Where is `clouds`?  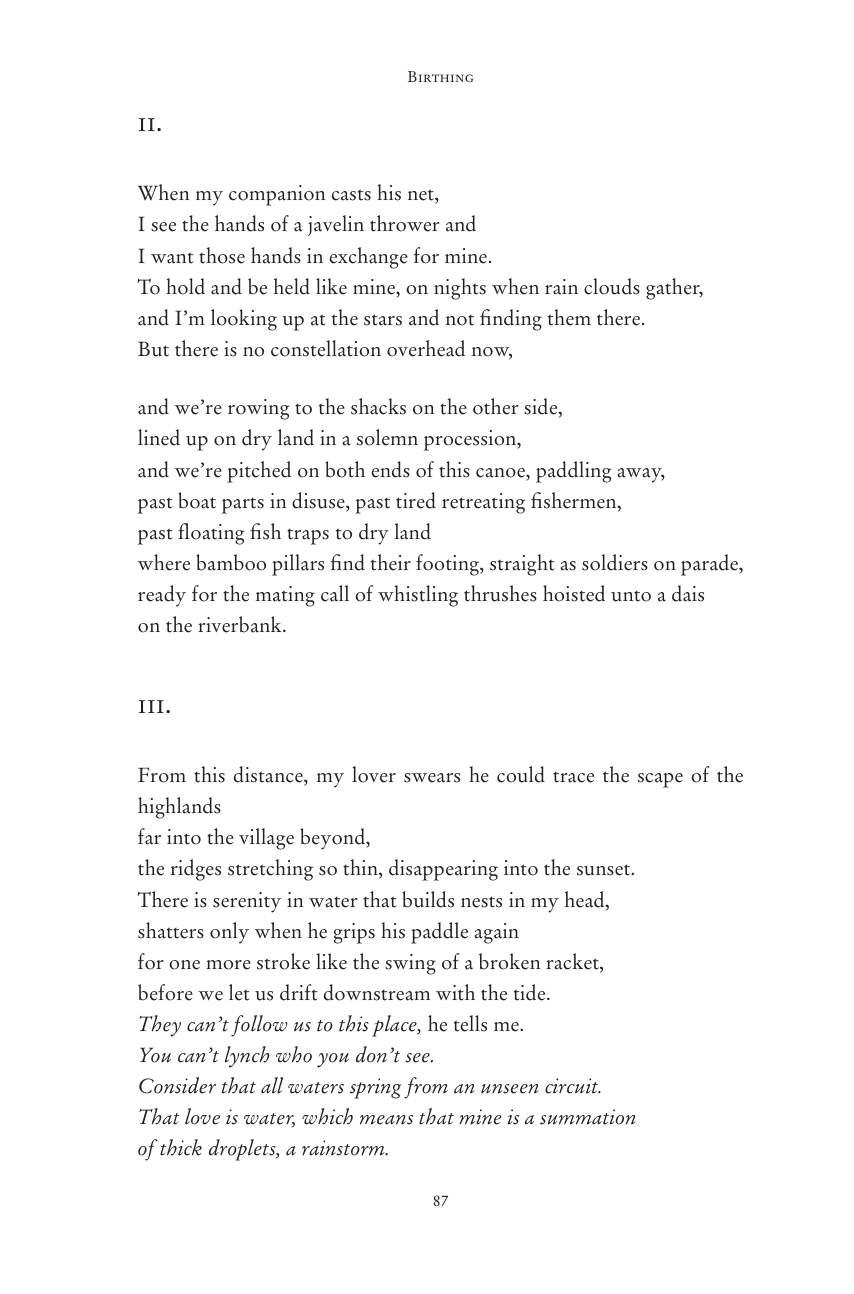
clouds is located at coordinates (612, 286).
